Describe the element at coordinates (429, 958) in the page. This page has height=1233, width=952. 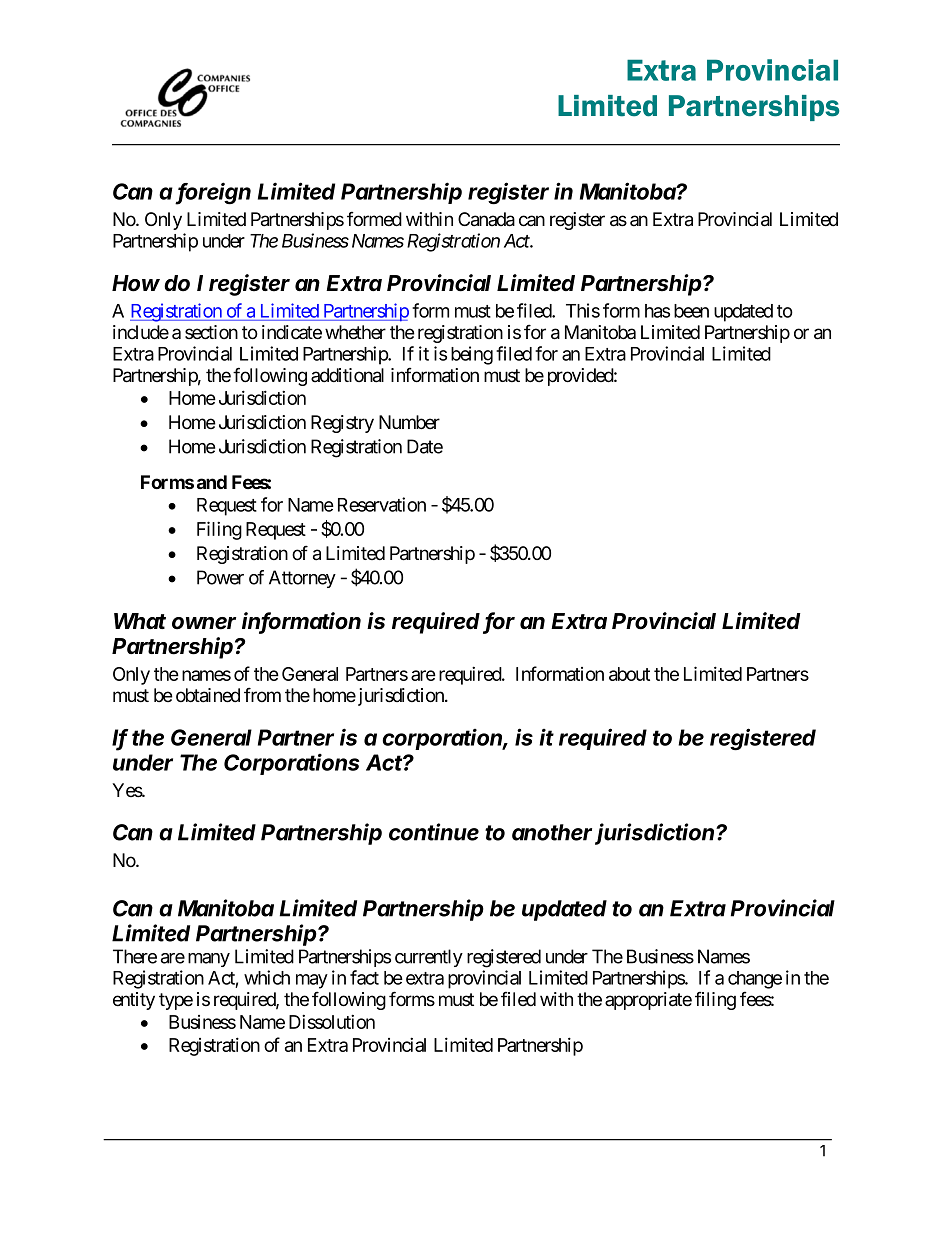
I see `currently` at that location.
